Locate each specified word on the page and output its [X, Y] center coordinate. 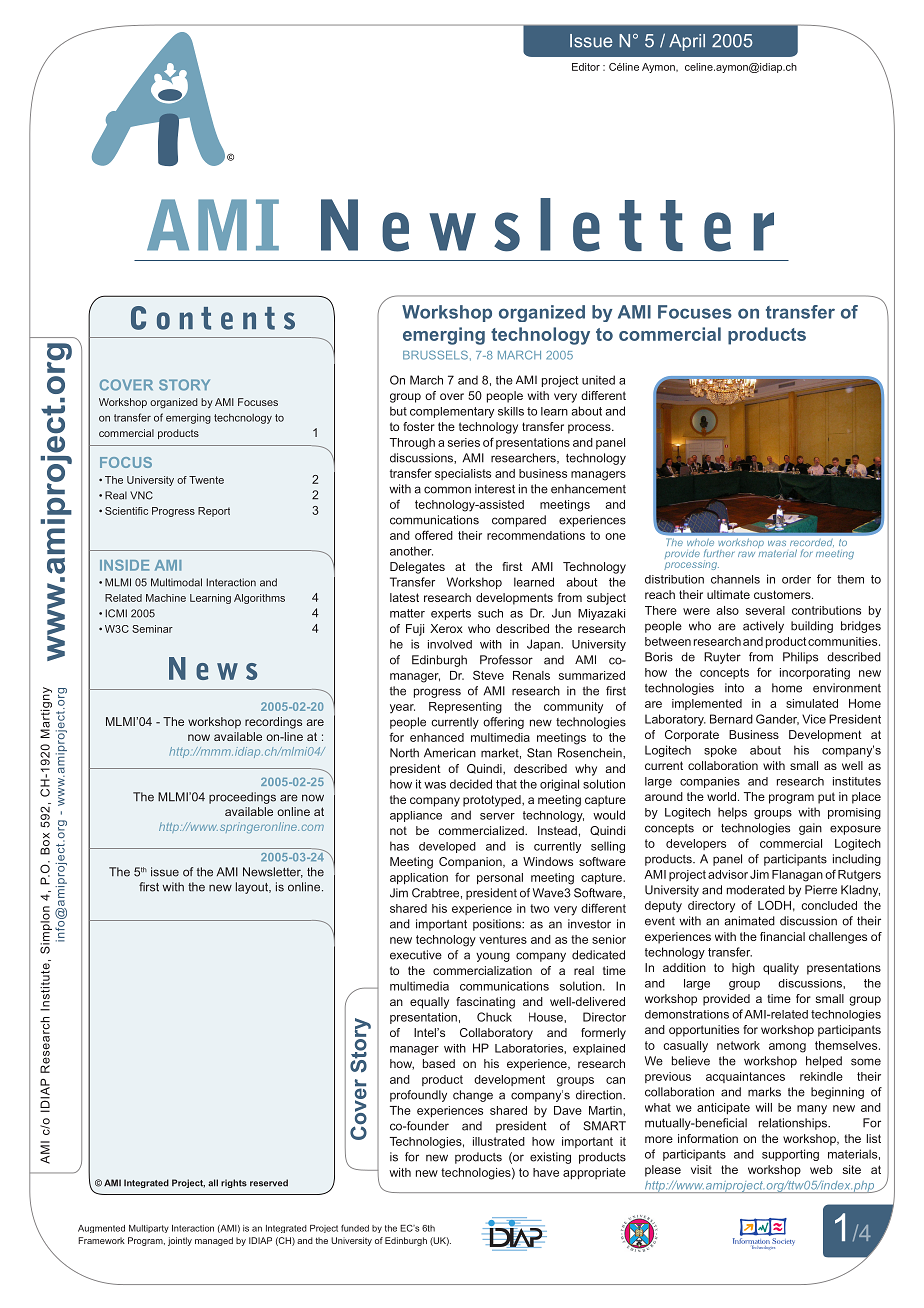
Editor [586, 67]
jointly [180, 1241]
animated [749, 921]
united [598, 380]
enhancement [588, 489]
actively [763, 627]
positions [498, 925]
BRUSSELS [435, 355]
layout [253, 888]
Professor [506, 660]
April [687, 42]
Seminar [152, 629]
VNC [141, 495]
